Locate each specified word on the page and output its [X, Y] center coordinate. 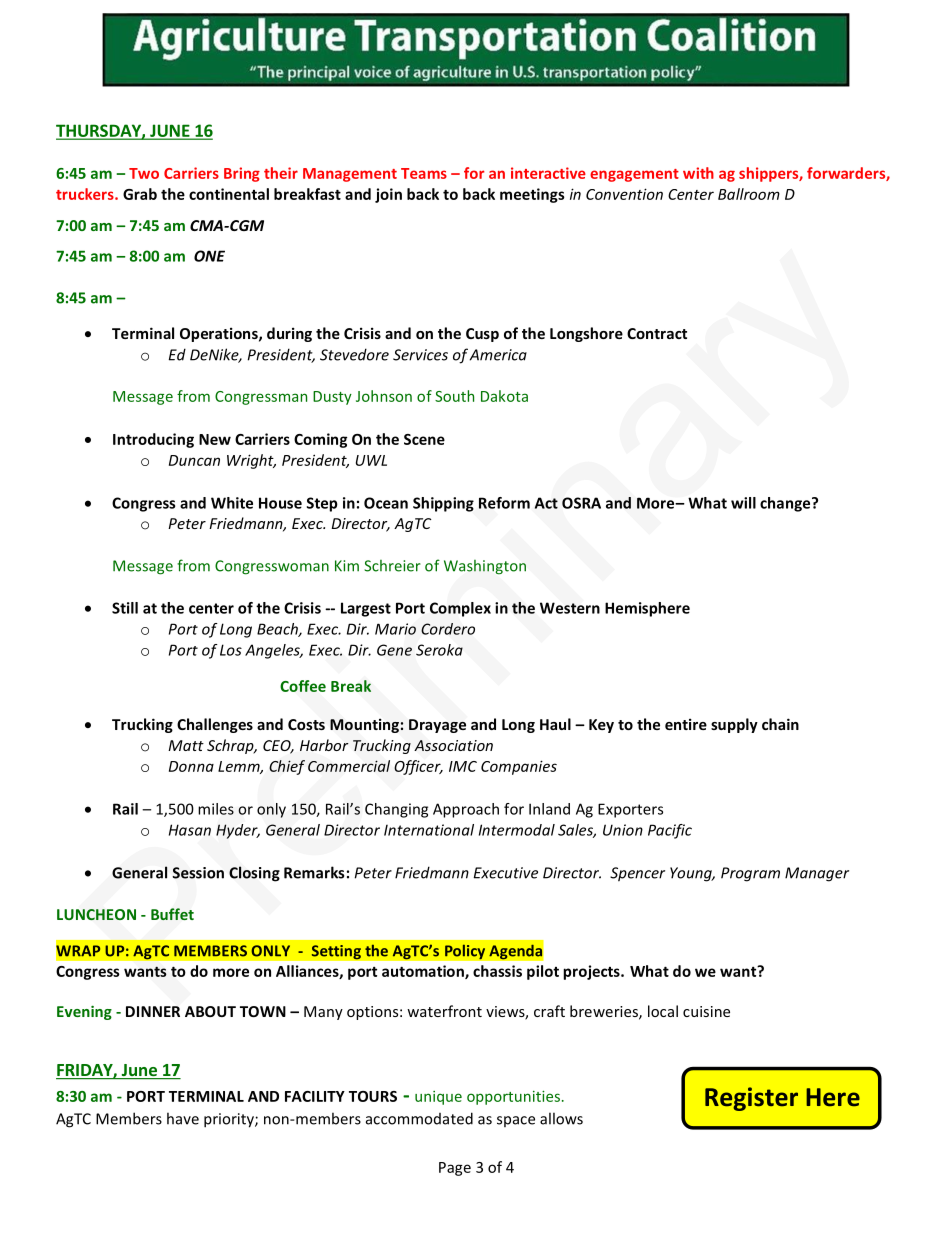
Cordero [448, 629]
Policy [465, 952]
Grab [140, 194]
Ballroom [749, 194]
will [743, 503]
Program [750, 874]
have [183, 1118]
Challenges [215, 725]
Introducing [153, 440]
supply [734, 725]
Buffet [172, 914]
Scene [424, 439]
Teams [424, 173]
